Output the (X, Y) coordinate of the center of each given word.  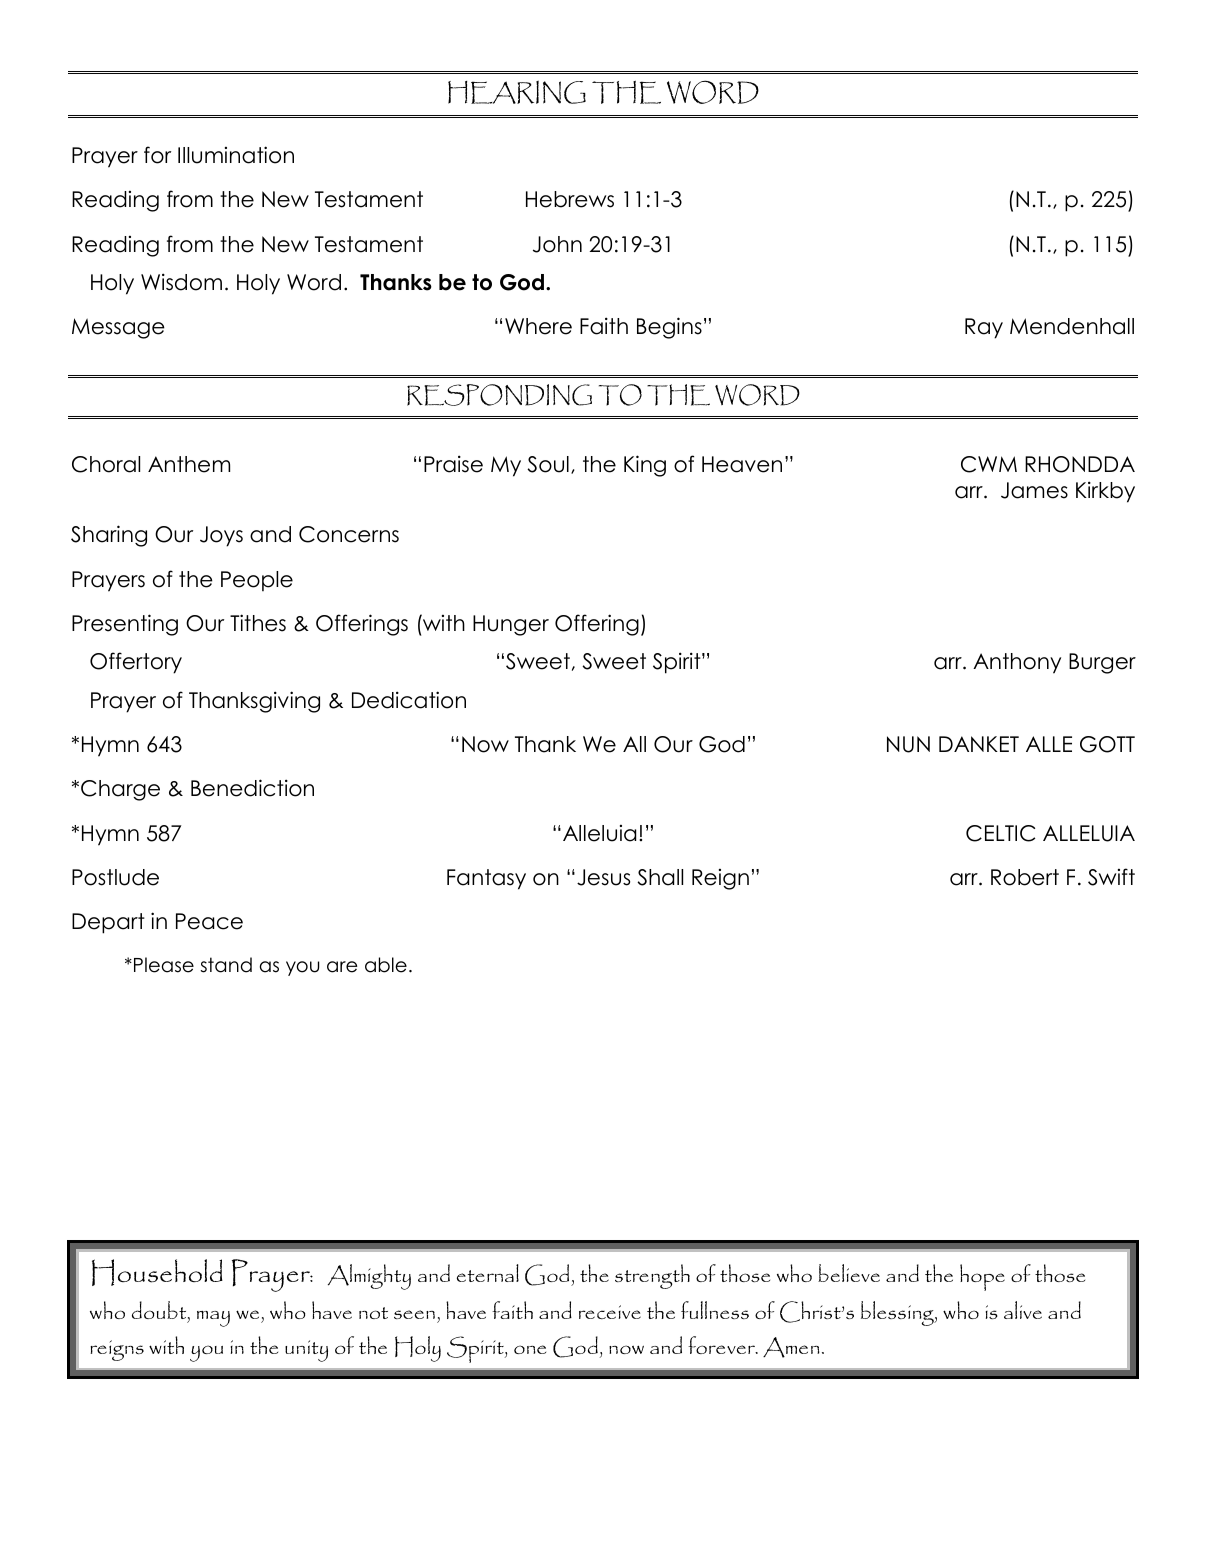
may (213, 1319)
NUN (908, 744)
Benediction (252, 788)
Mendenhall (1072, 326)
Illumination (236, 155)
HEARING (517, 92)
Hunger (511, 625)
